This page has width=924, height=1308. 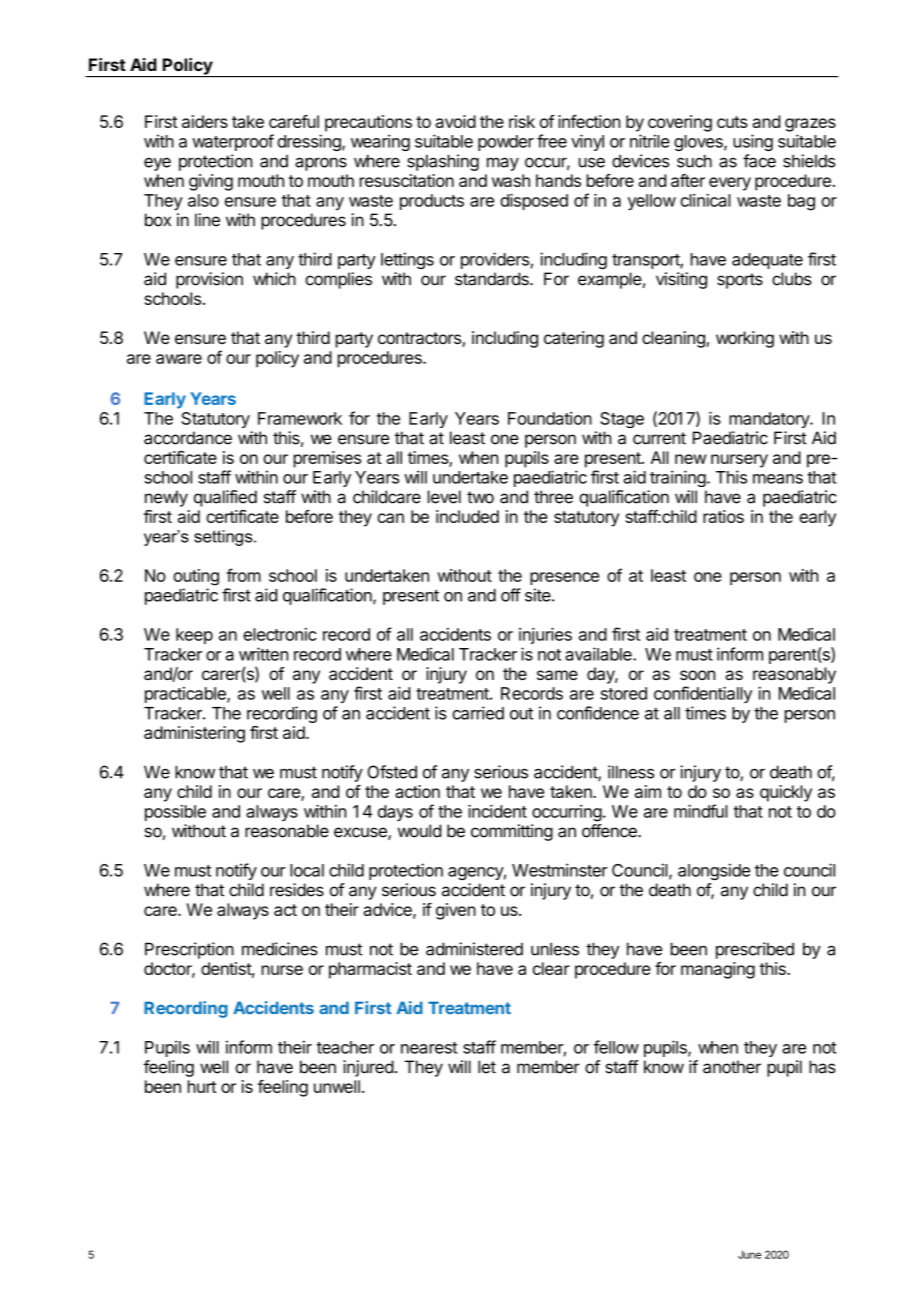 I want to click on may, so click(x=503, y=164).
